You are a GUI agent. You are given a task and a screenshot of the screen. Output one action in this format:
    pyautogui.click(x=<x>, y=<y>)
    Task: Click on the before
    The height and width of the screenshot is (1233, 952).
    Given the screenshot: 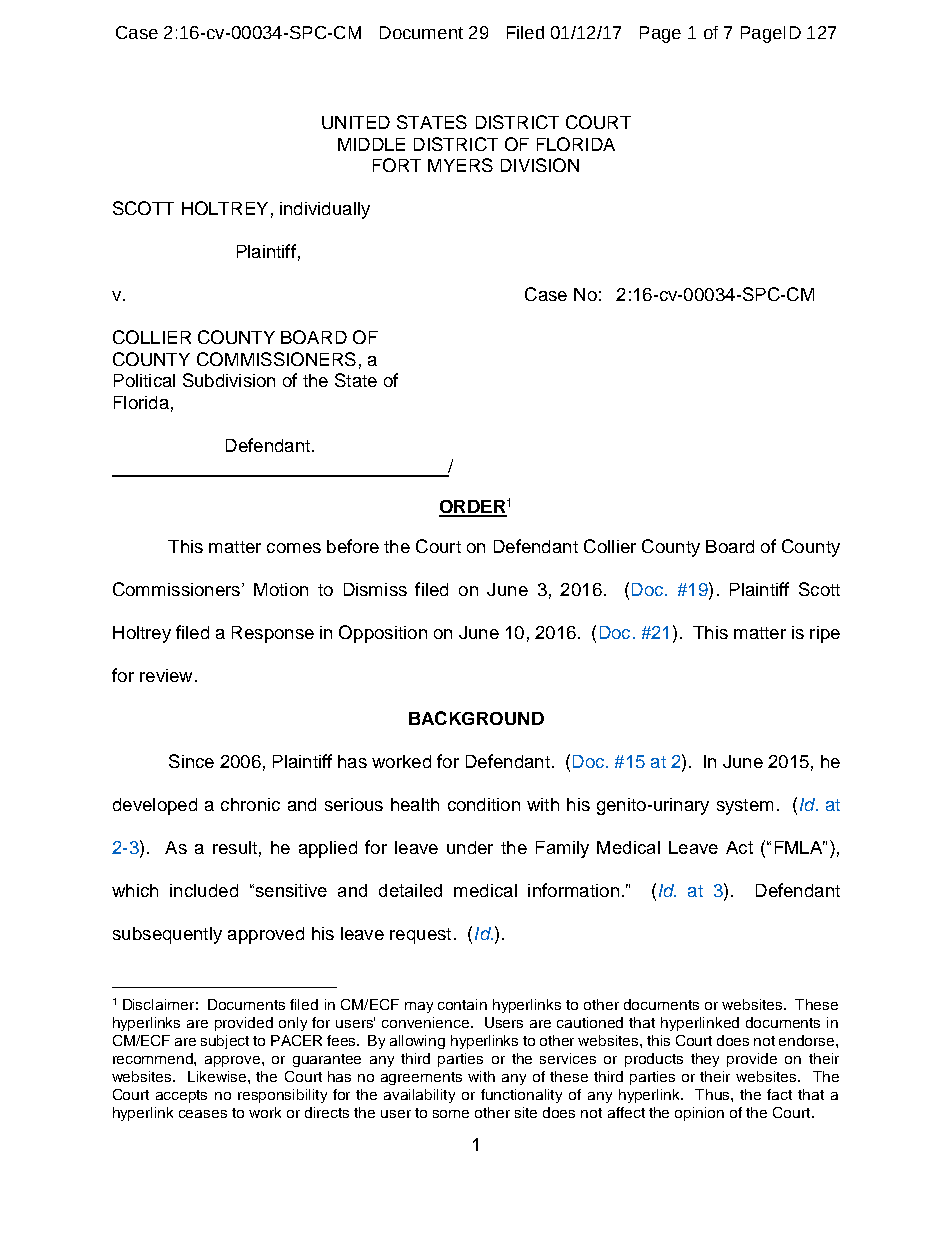 What is the action you would take?
    pyautogui.click(x=353, y=546)
